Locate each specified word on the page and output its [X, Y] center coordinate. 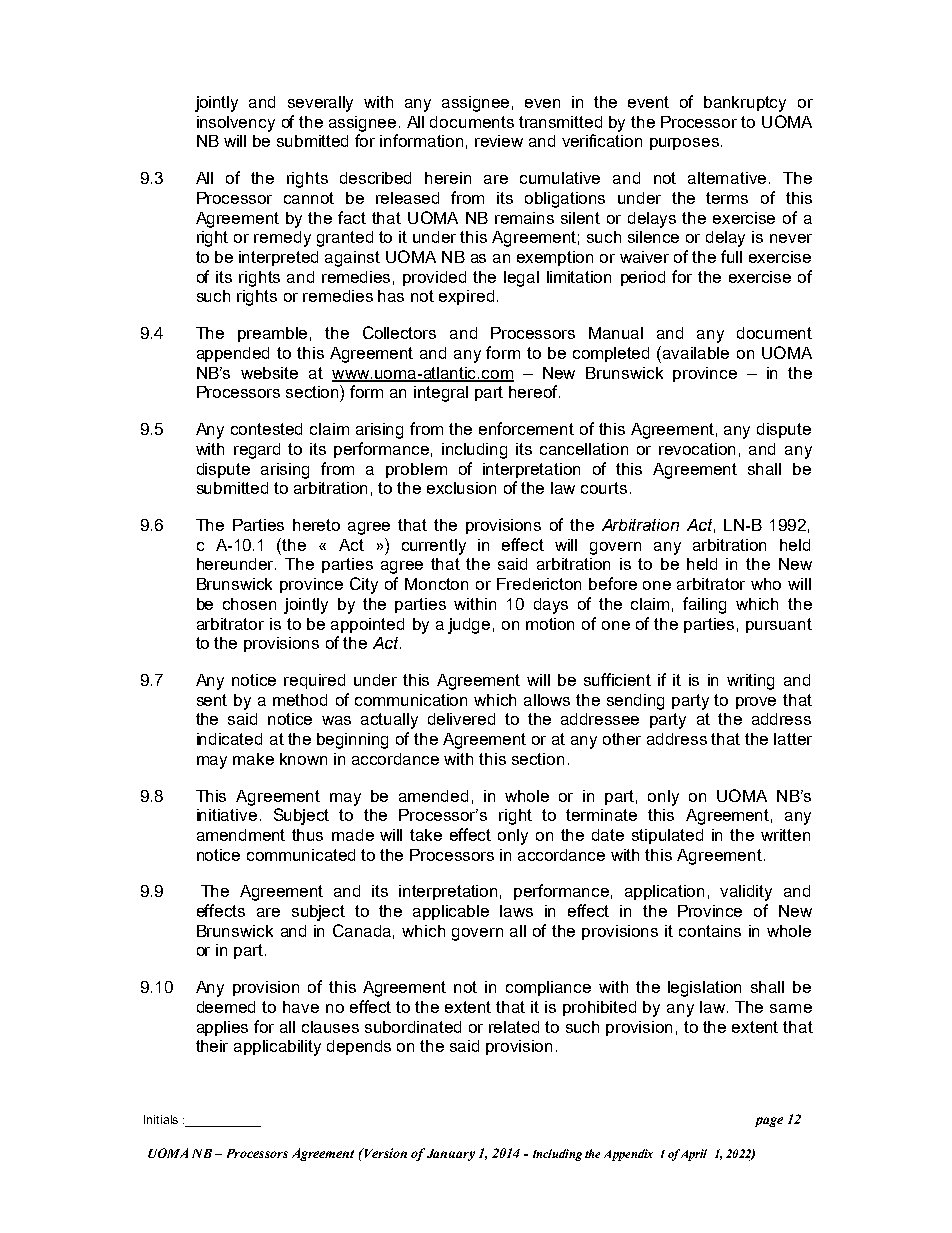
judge [469, 626]
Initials [161, 1119]
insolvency [236, 124]
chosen [249, 604]
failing [704, 605]
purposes [684, 144]
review [499, 141]
